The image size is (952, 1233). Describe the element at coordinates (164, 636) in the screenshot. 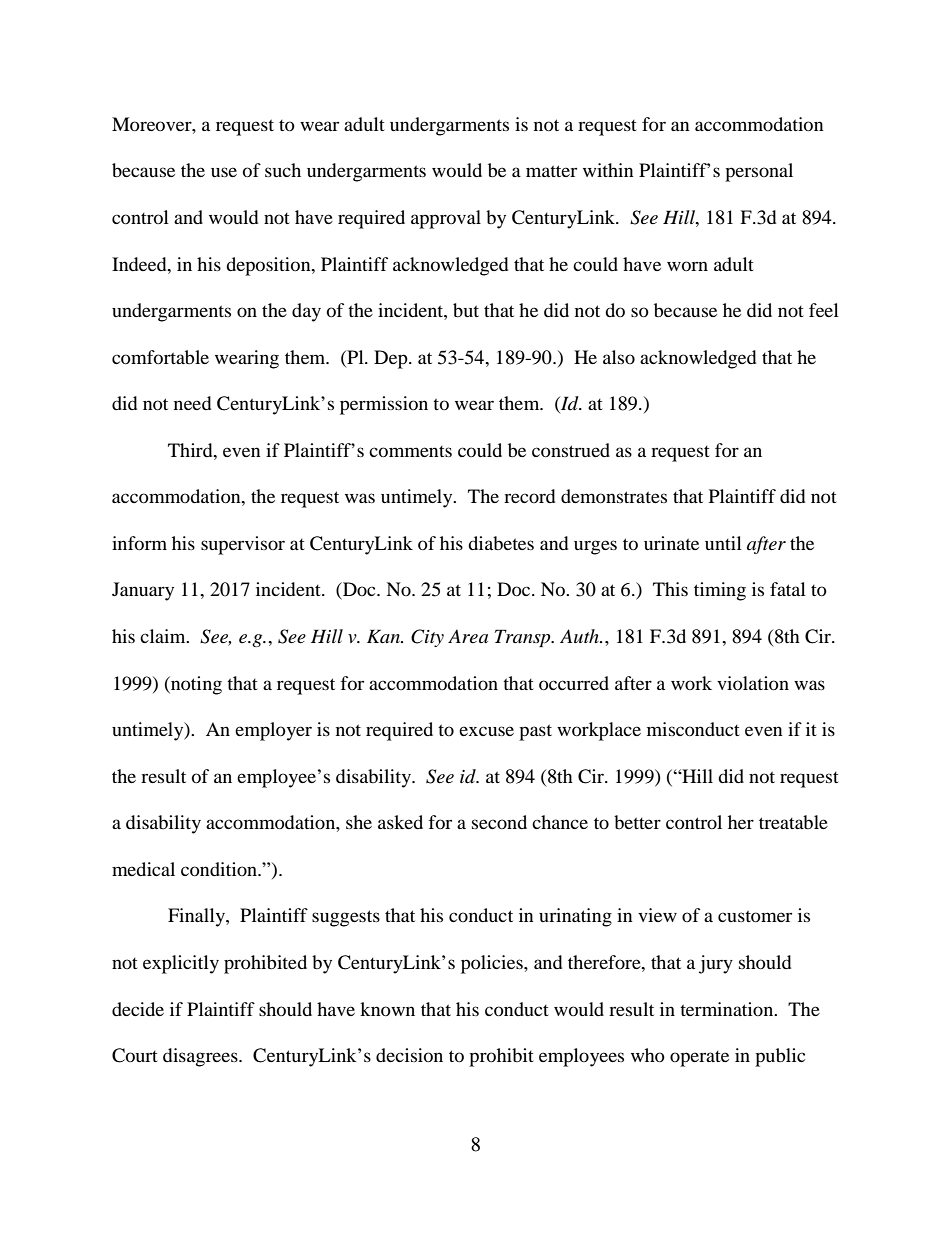

I see `claim` at that location.
